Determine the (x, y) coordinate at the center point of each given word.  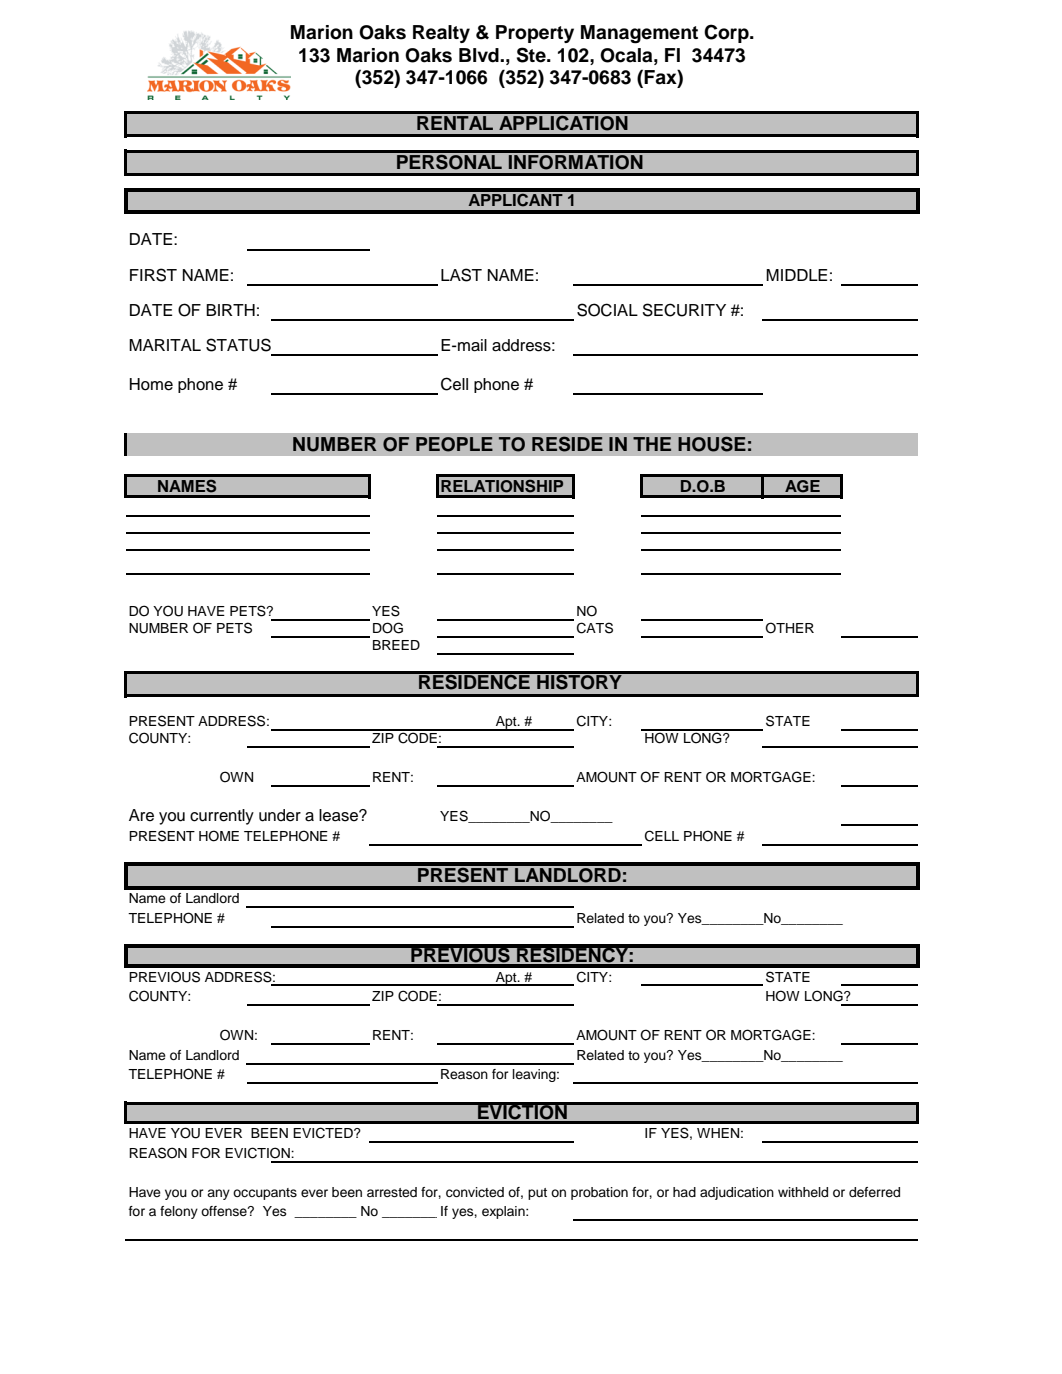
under (280, 815)
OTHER (789, 628)
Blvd (480, 55)
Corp (727, 33)
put (537, 1194)
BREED (396, 645)
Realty (441, 34)
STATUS (238, 345)
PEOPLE (454, 444)
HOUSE (712, 444)
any (218, 1194)
